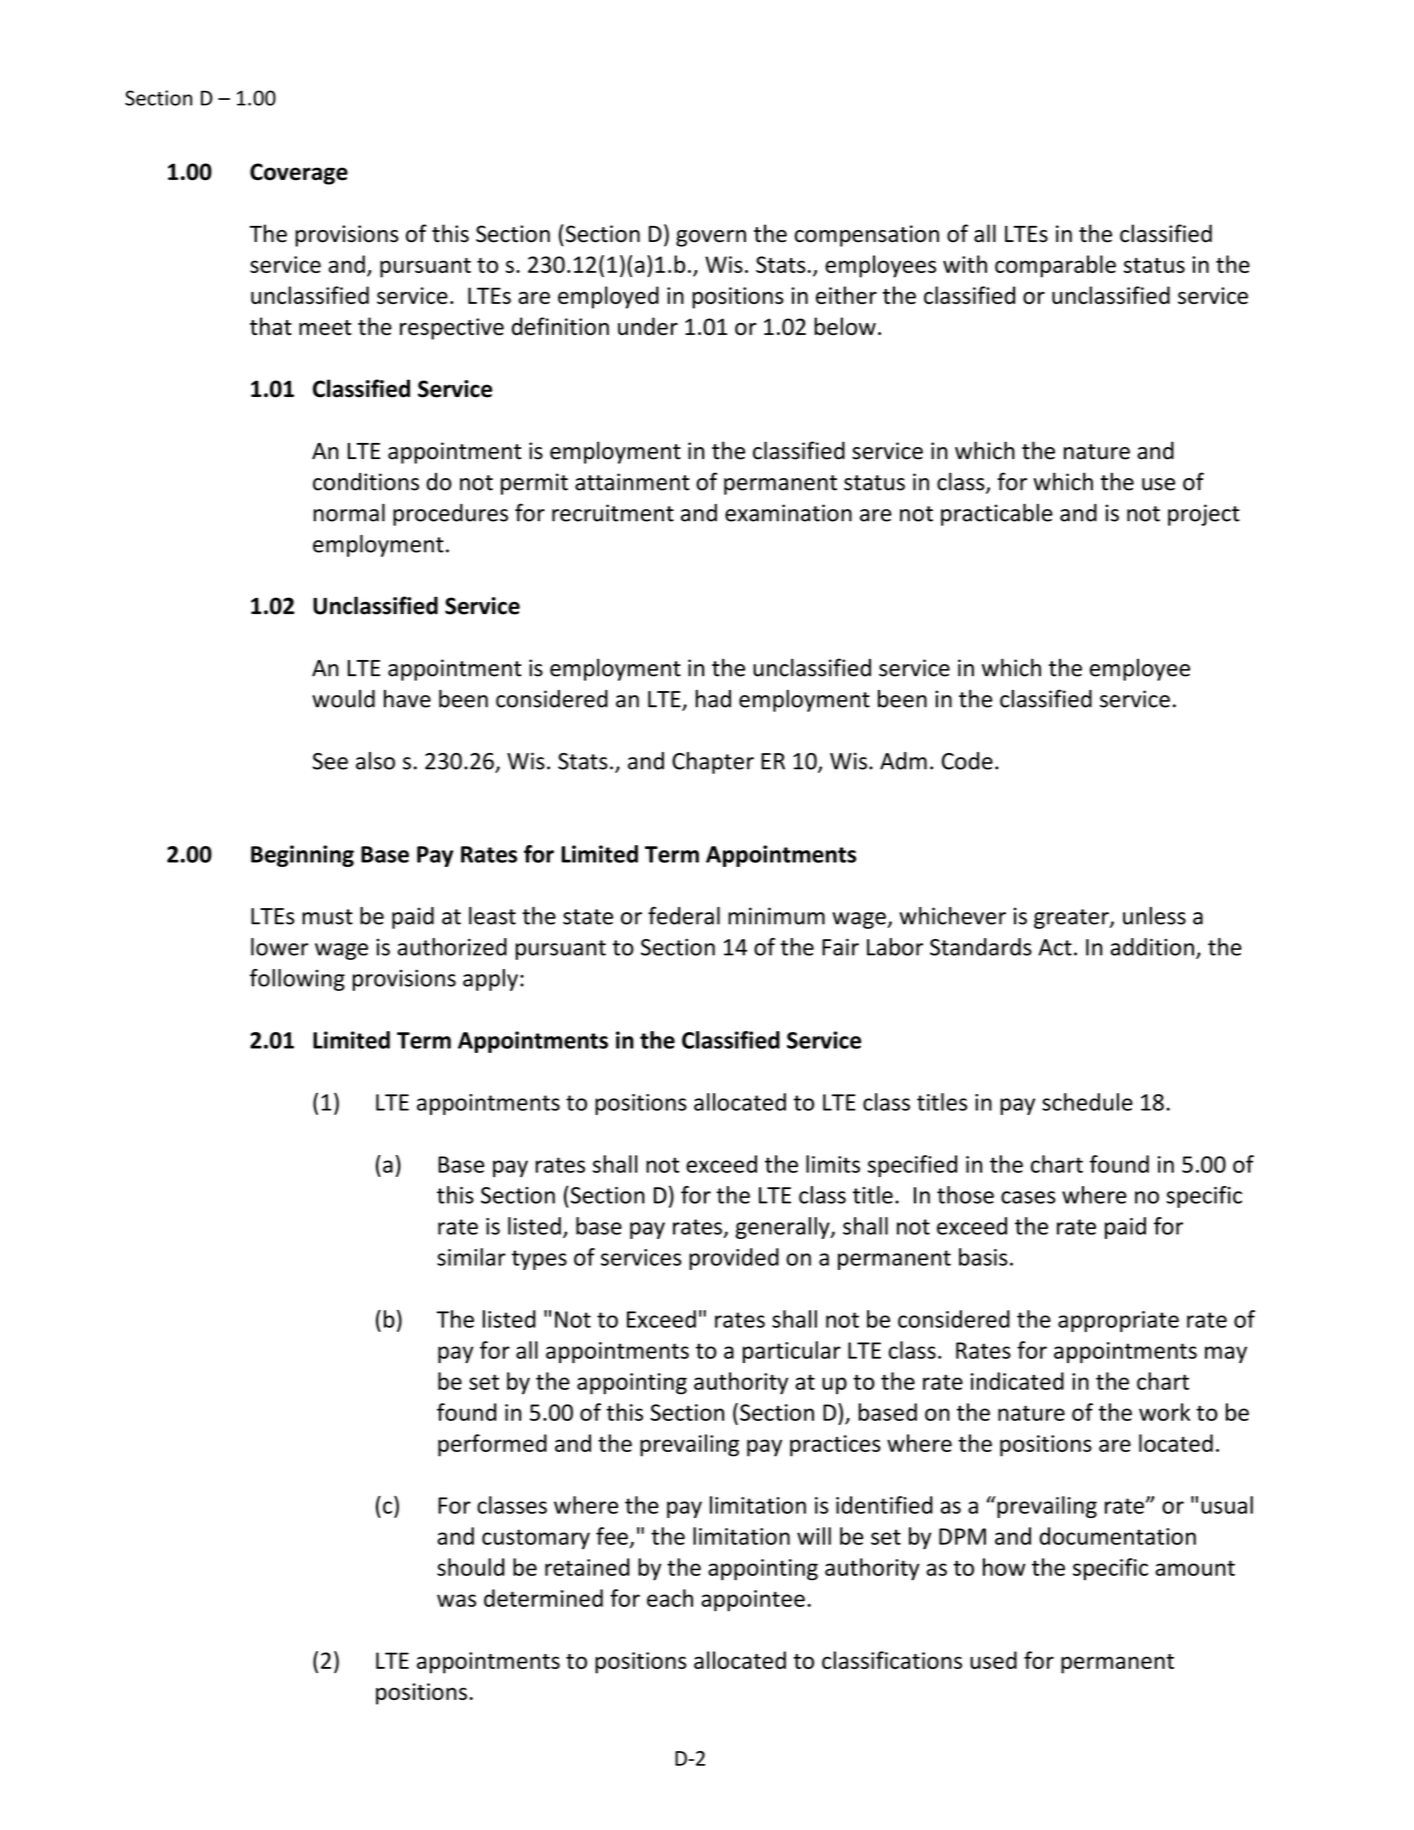  I want to click on govern, so click(711, 238).
